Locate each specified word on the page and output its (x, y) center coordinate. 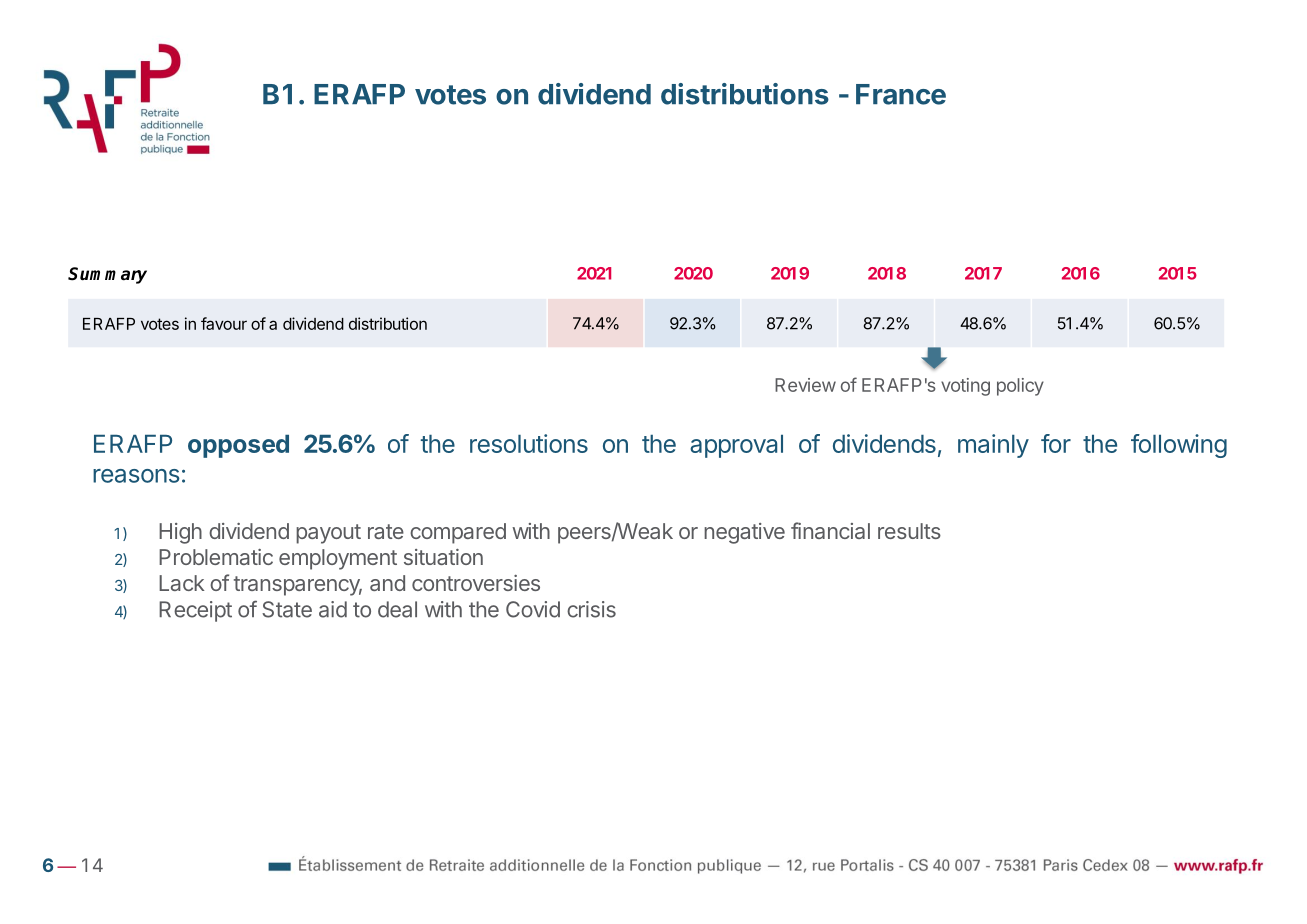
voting (965, 387)
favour (224, 323)
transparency (298, 586)
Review (805, 385)
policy (1020, 387)
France (901, 94)
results (909, 531)
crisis (591, 609)
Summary (107, 275)
